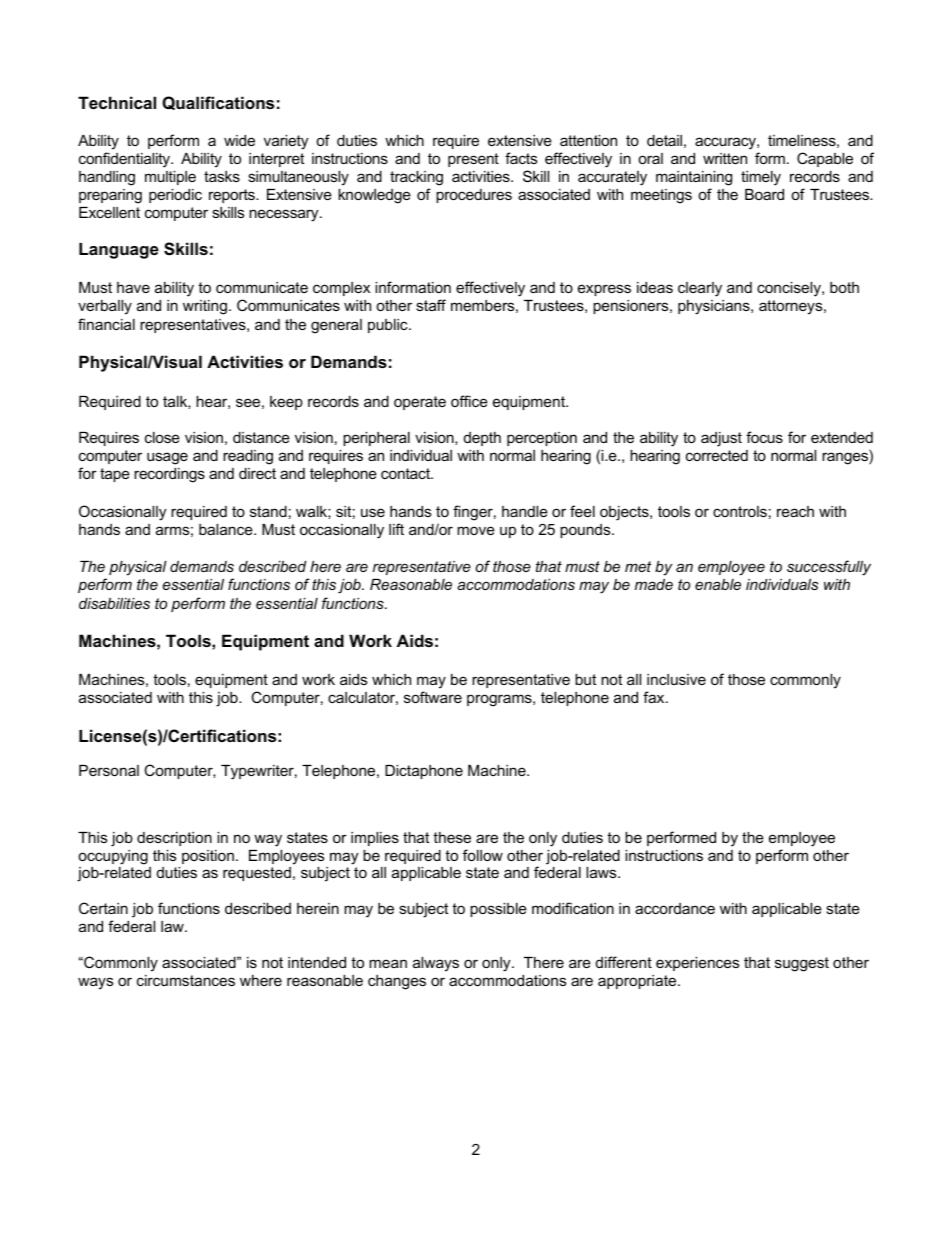 The image size is (952, 1233). I want to click on circumstances, so click(186, 980).
